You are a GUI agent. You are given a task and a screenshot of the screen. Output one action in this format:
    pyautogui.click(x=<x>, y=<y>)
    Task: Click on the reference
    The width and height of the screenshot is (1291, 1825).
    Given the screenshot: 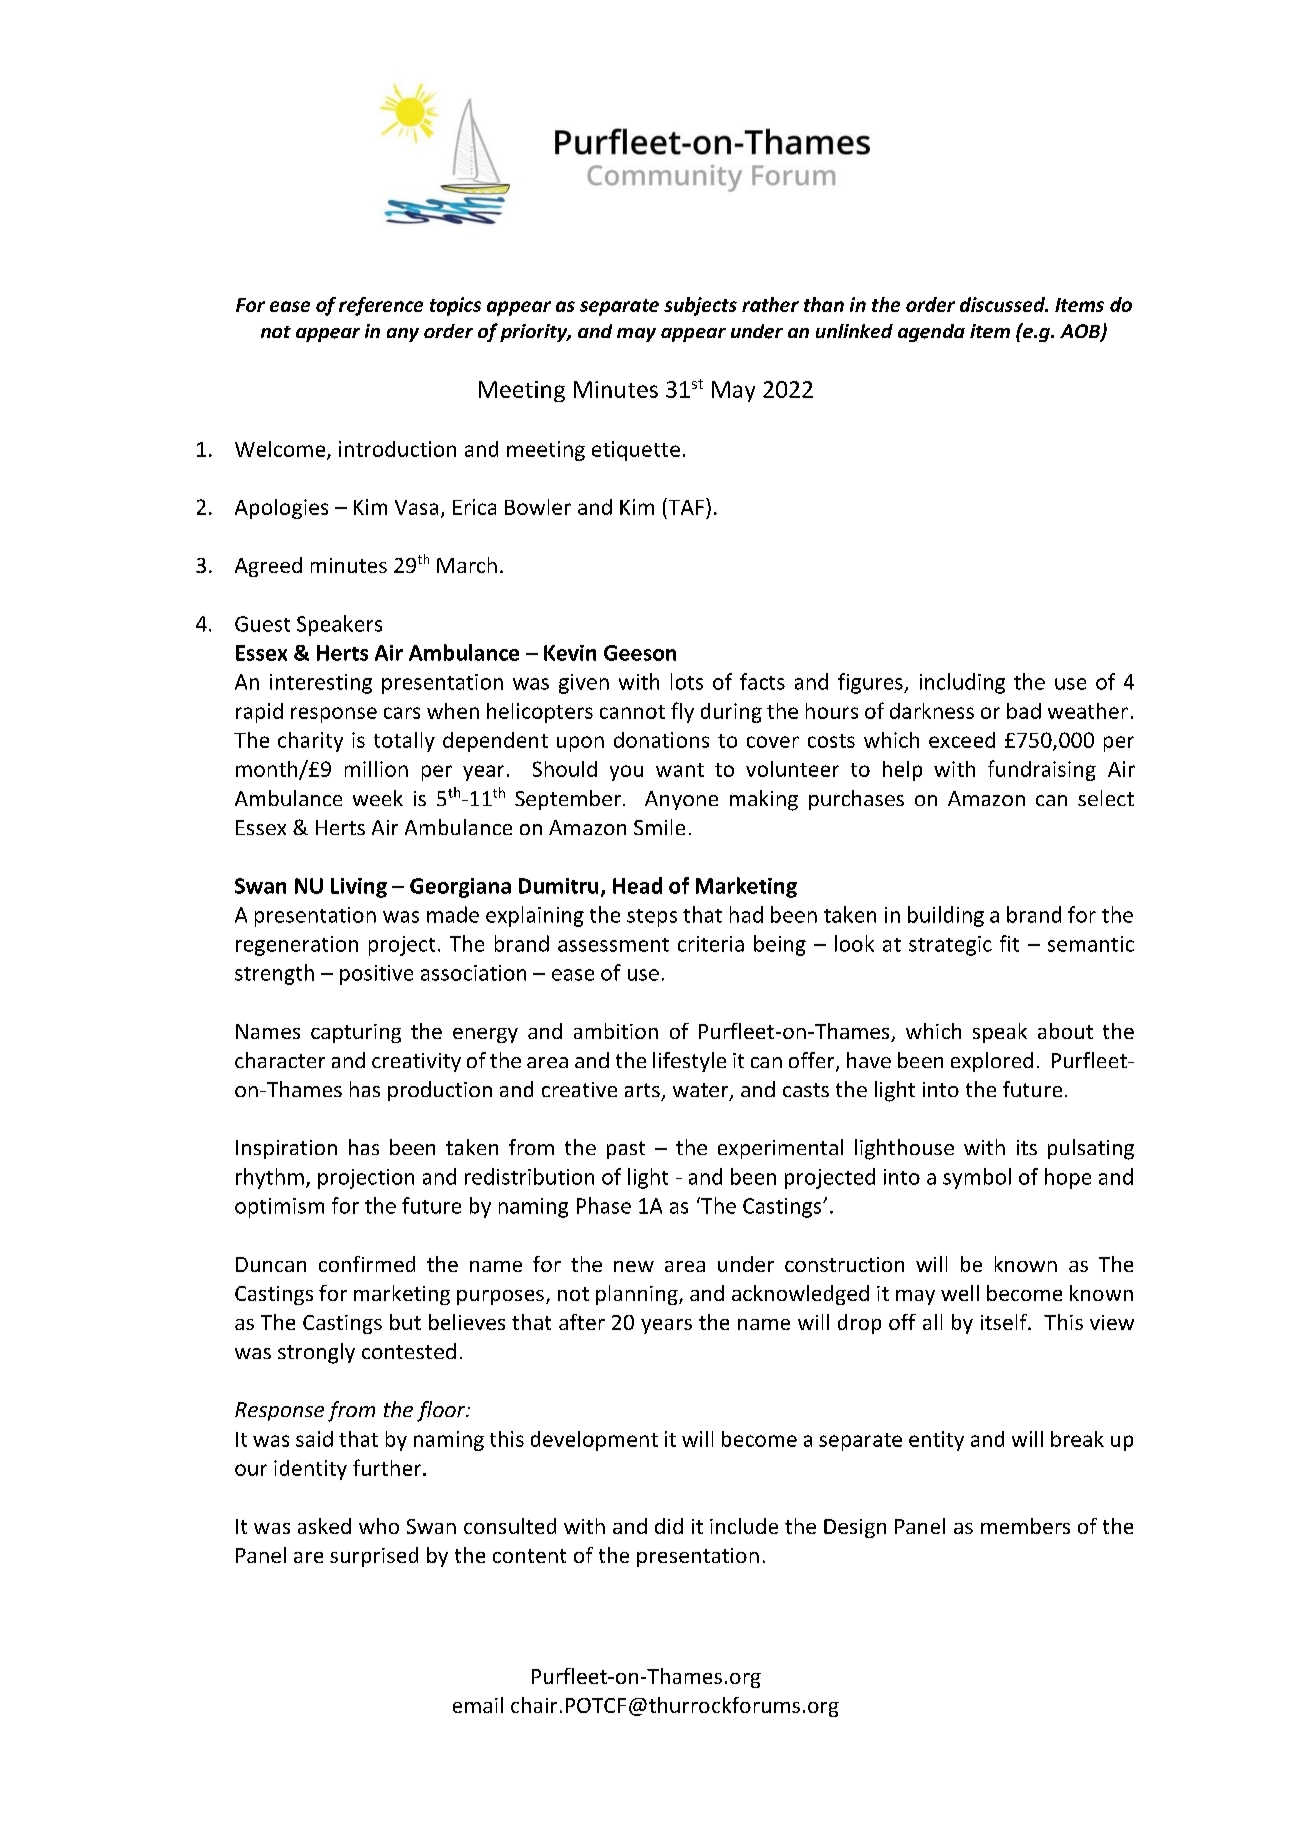 What is the action you would take?
    pyautogui.click(x=381, y=306)
